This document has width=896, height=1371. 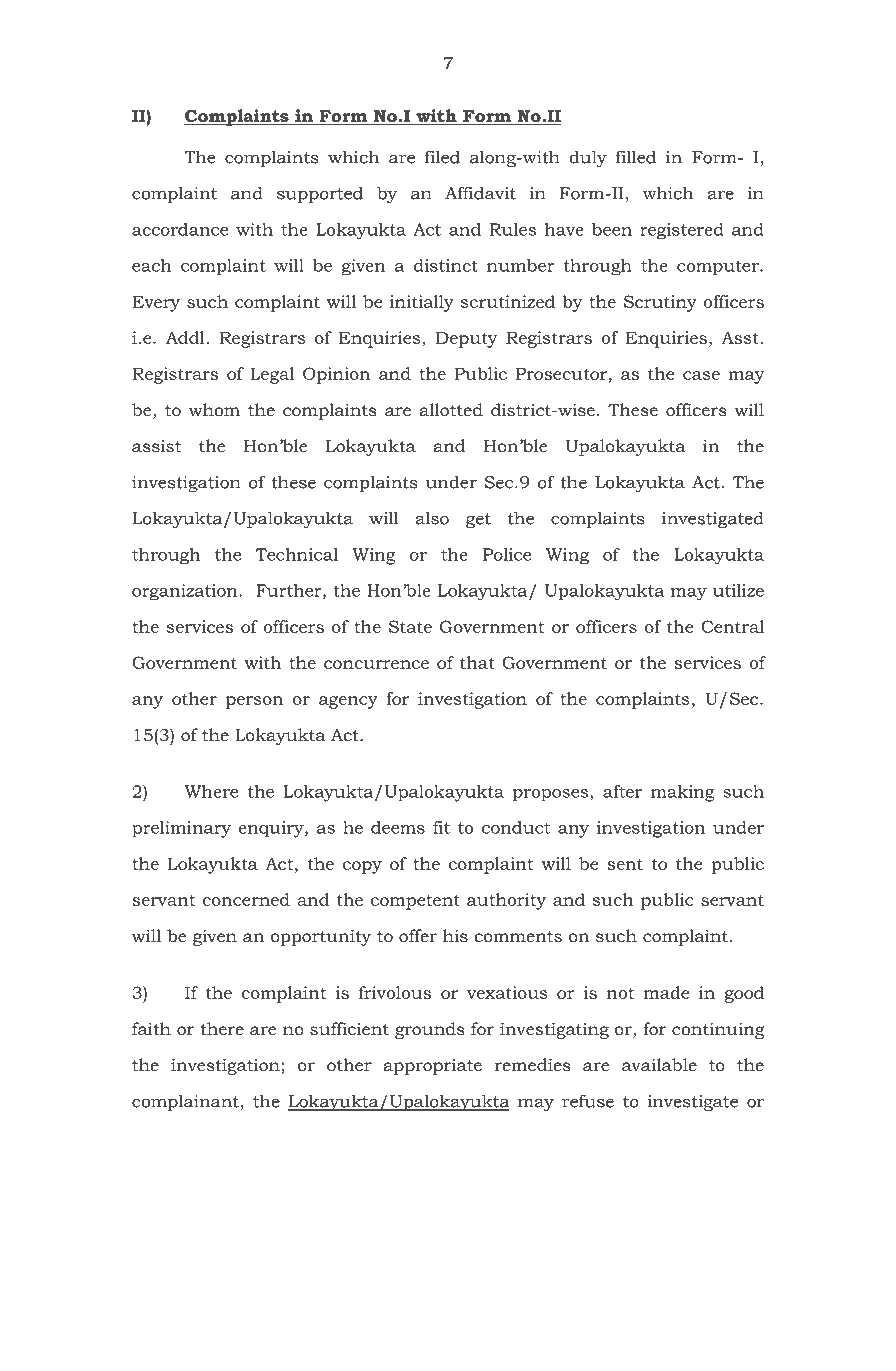 I want to click on assist, so click(x=156, y=446).
